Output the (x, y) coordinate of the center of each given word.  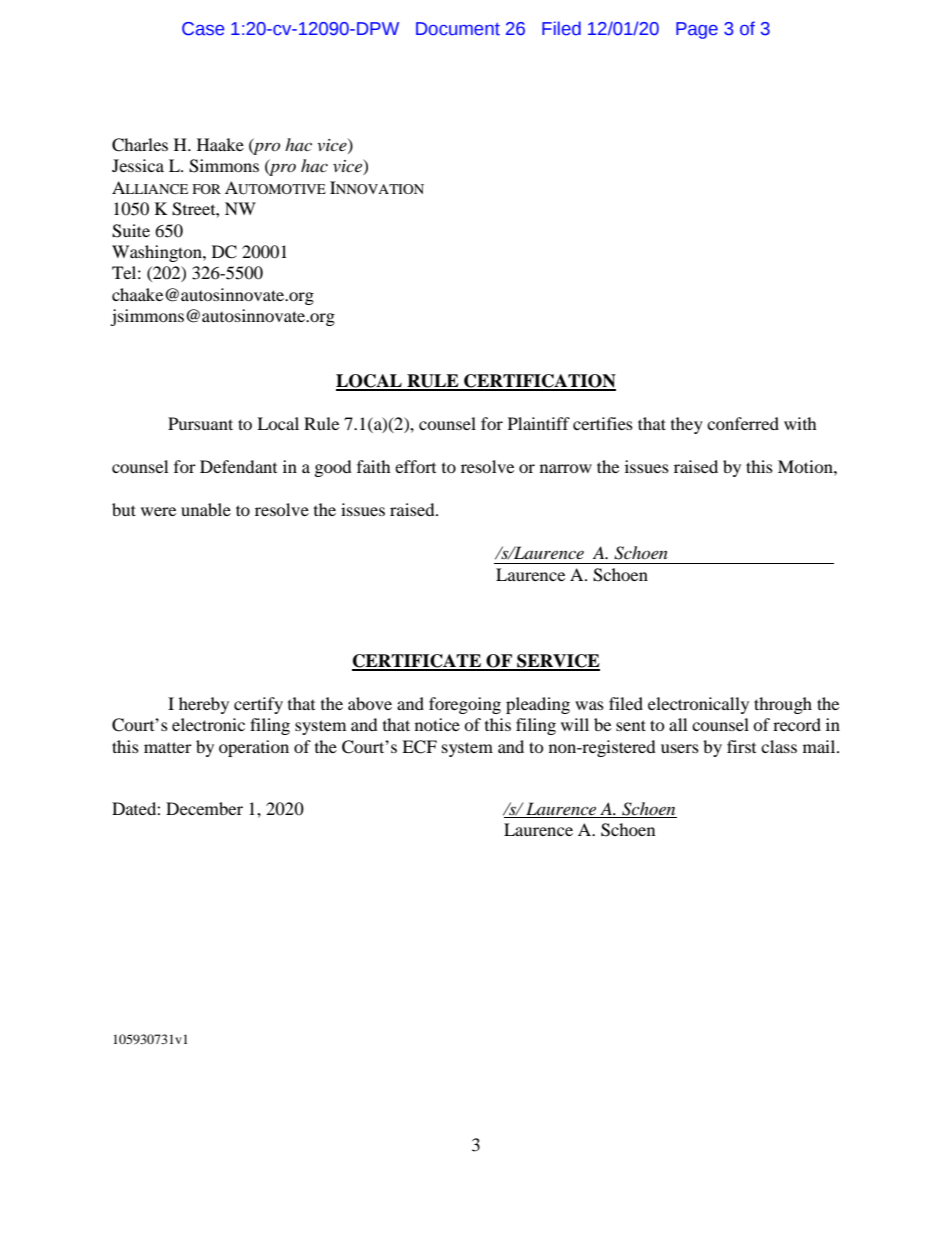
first (741, 746)
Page (697, 30)
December (204, 808)
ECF (419, 747)
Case (203, 29)
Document (458, 29)
